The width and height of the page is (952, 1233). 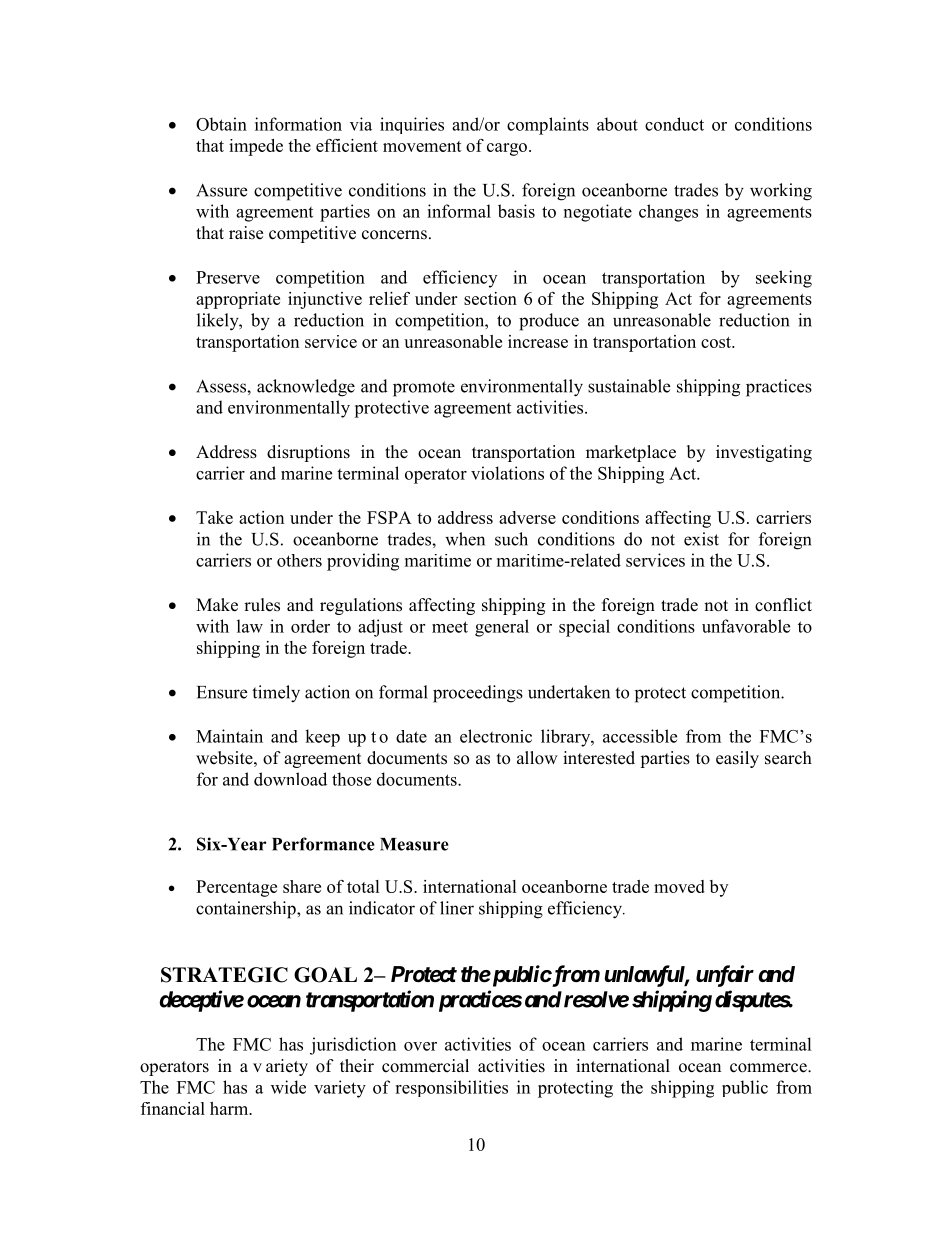 I want to click on download, so click(x=290, y=779).
